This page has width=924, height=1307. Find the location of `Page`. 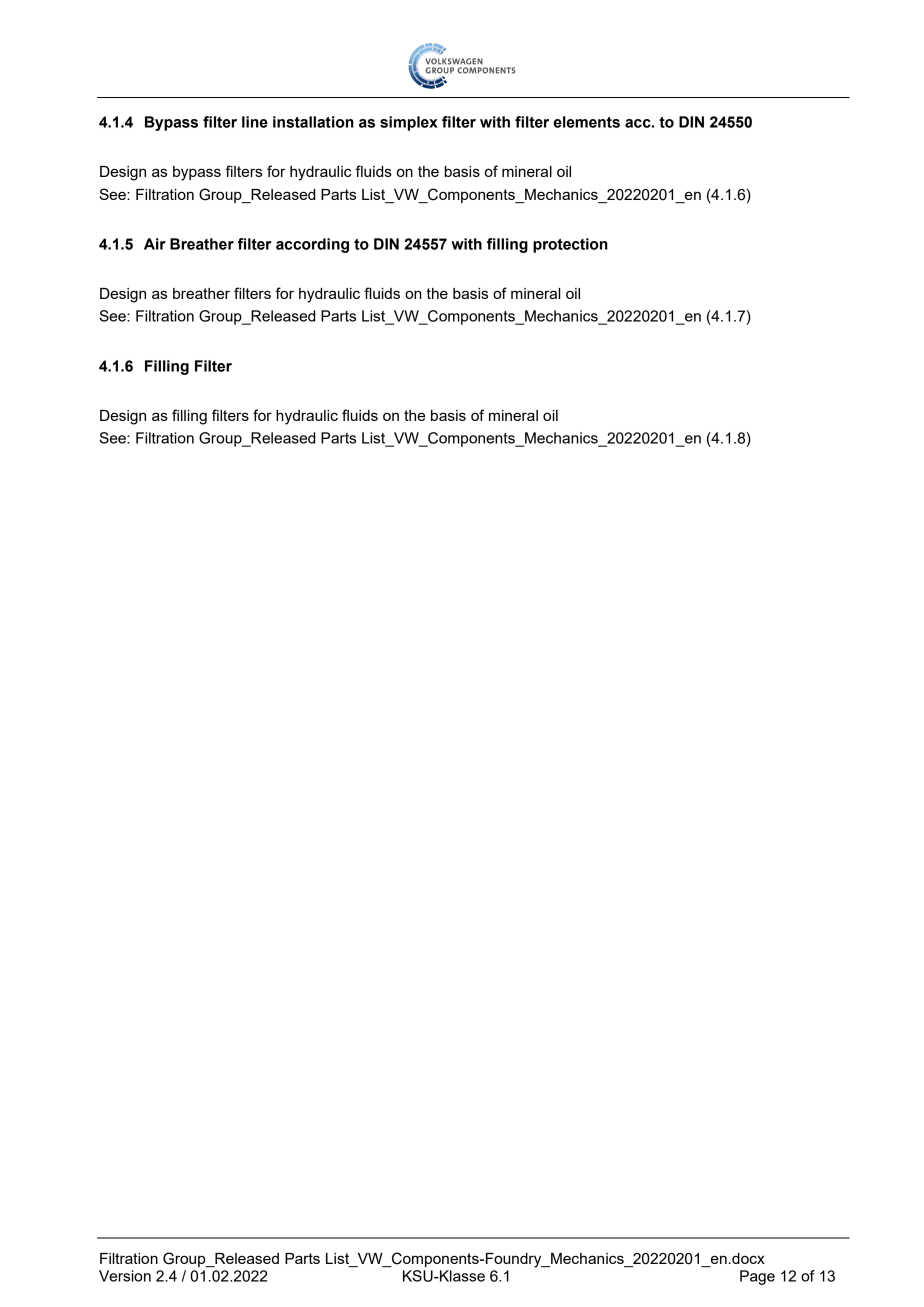

Page is located at coordinates (757, 1277).
